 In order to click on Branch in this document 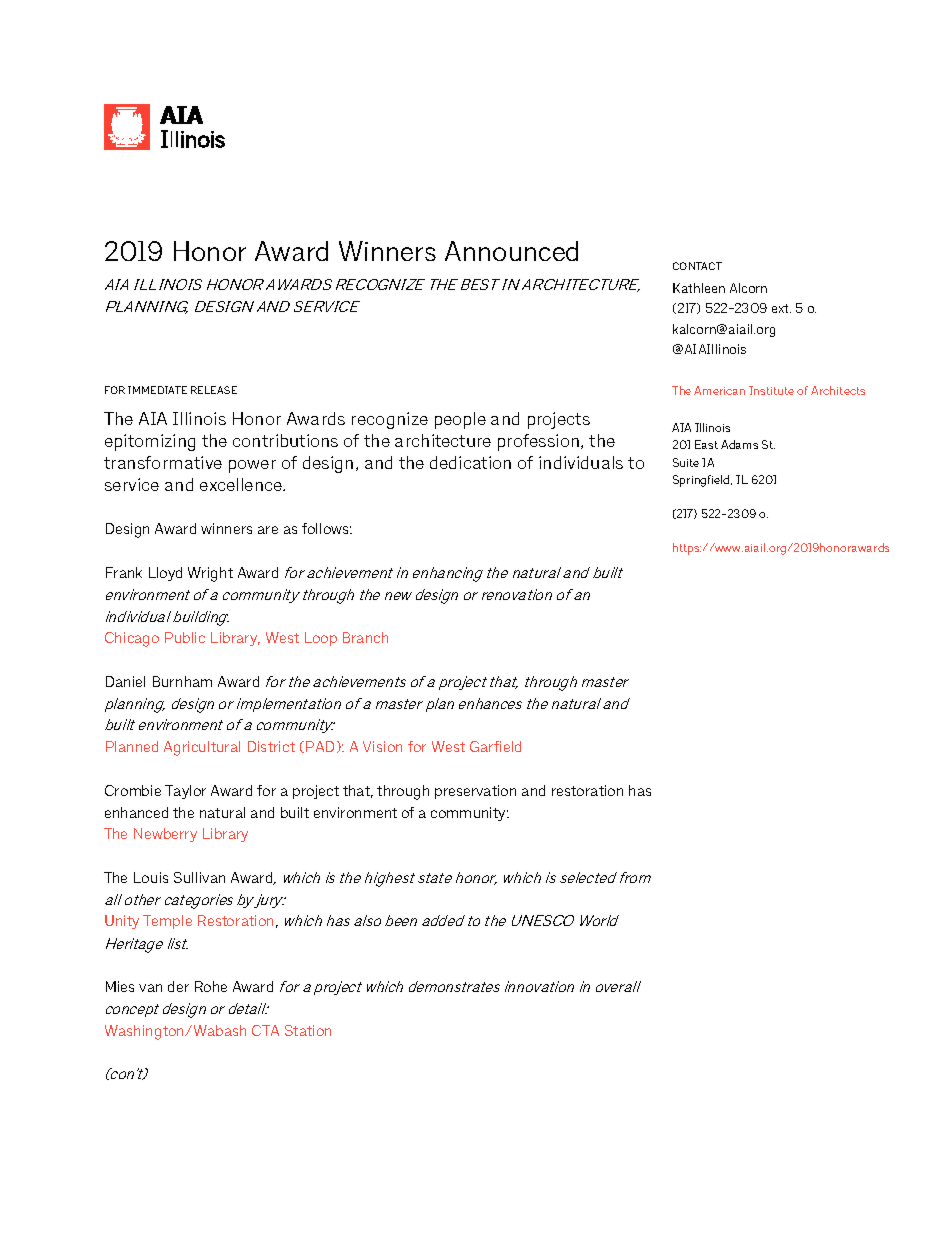, I will do `click(365, 637)`.
